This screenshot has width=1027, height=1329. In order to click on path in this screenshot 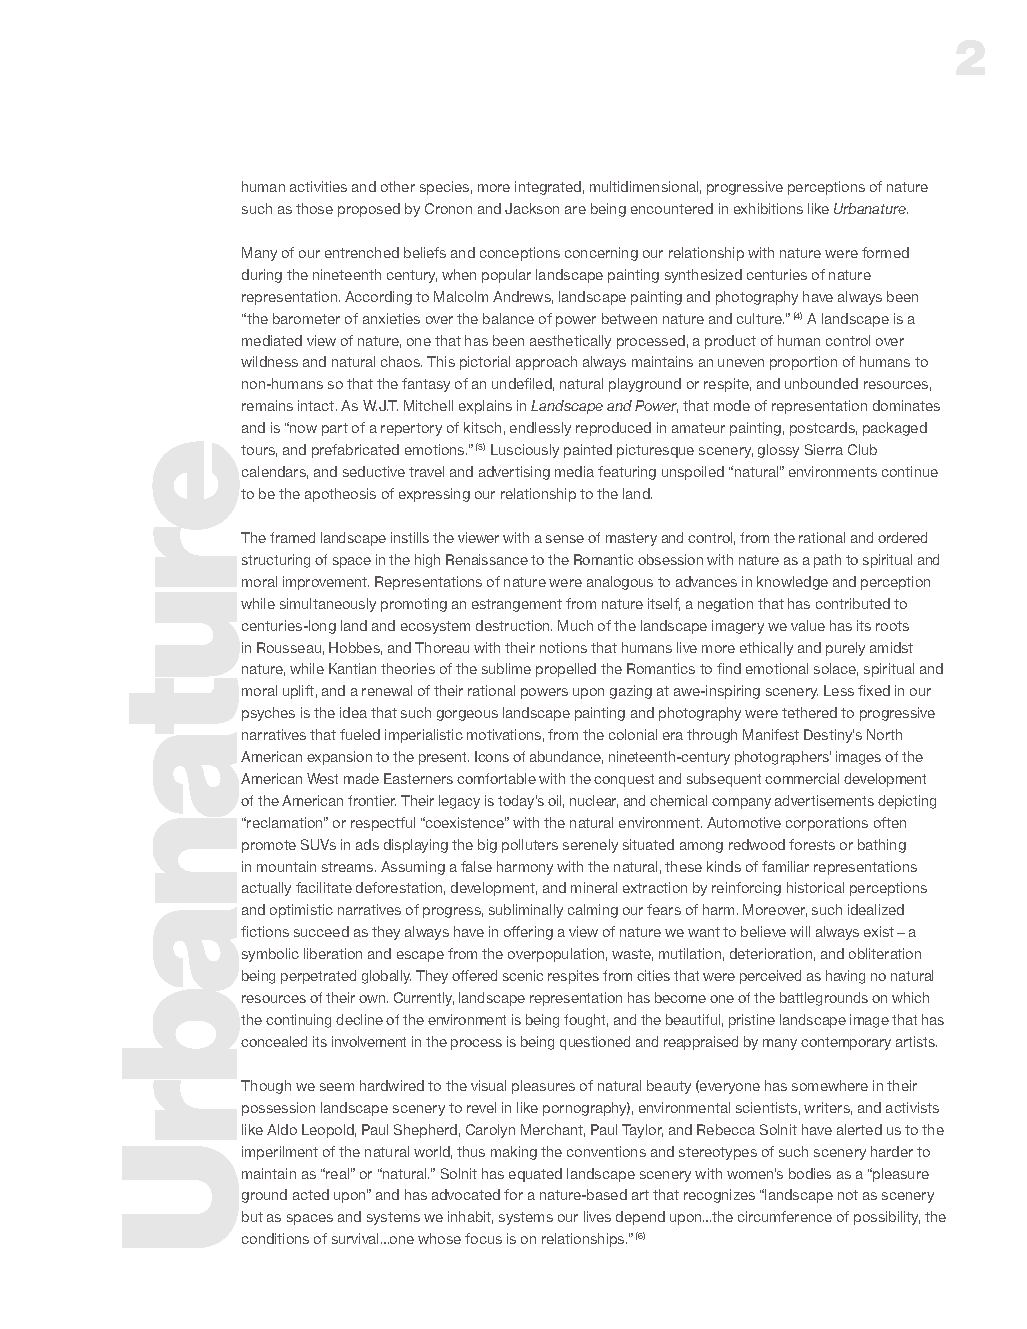, I will do `click(827, 561)`.
